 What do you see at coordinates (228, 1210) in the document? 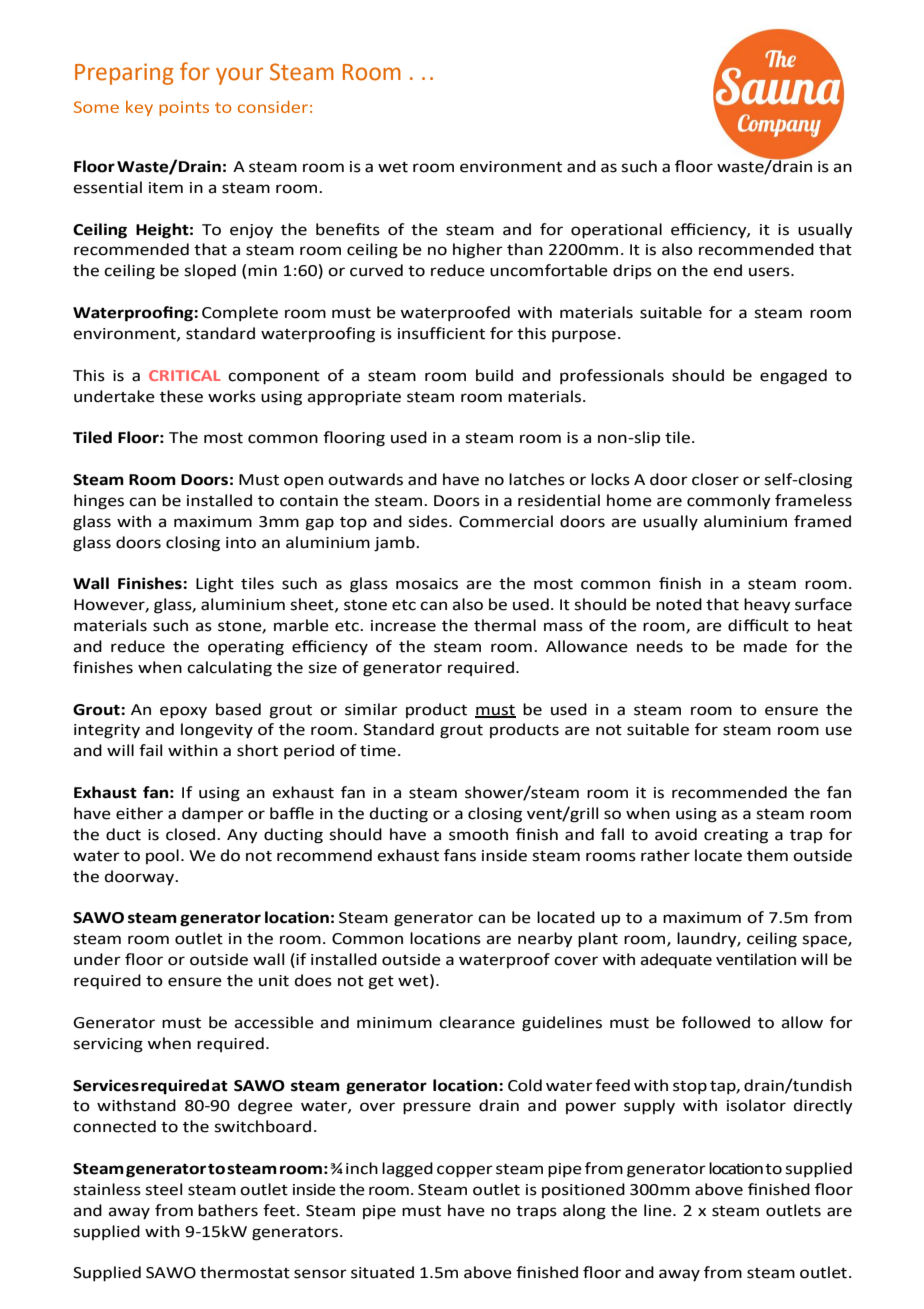
I see `bathers` at bounding box center [228, 1210].
